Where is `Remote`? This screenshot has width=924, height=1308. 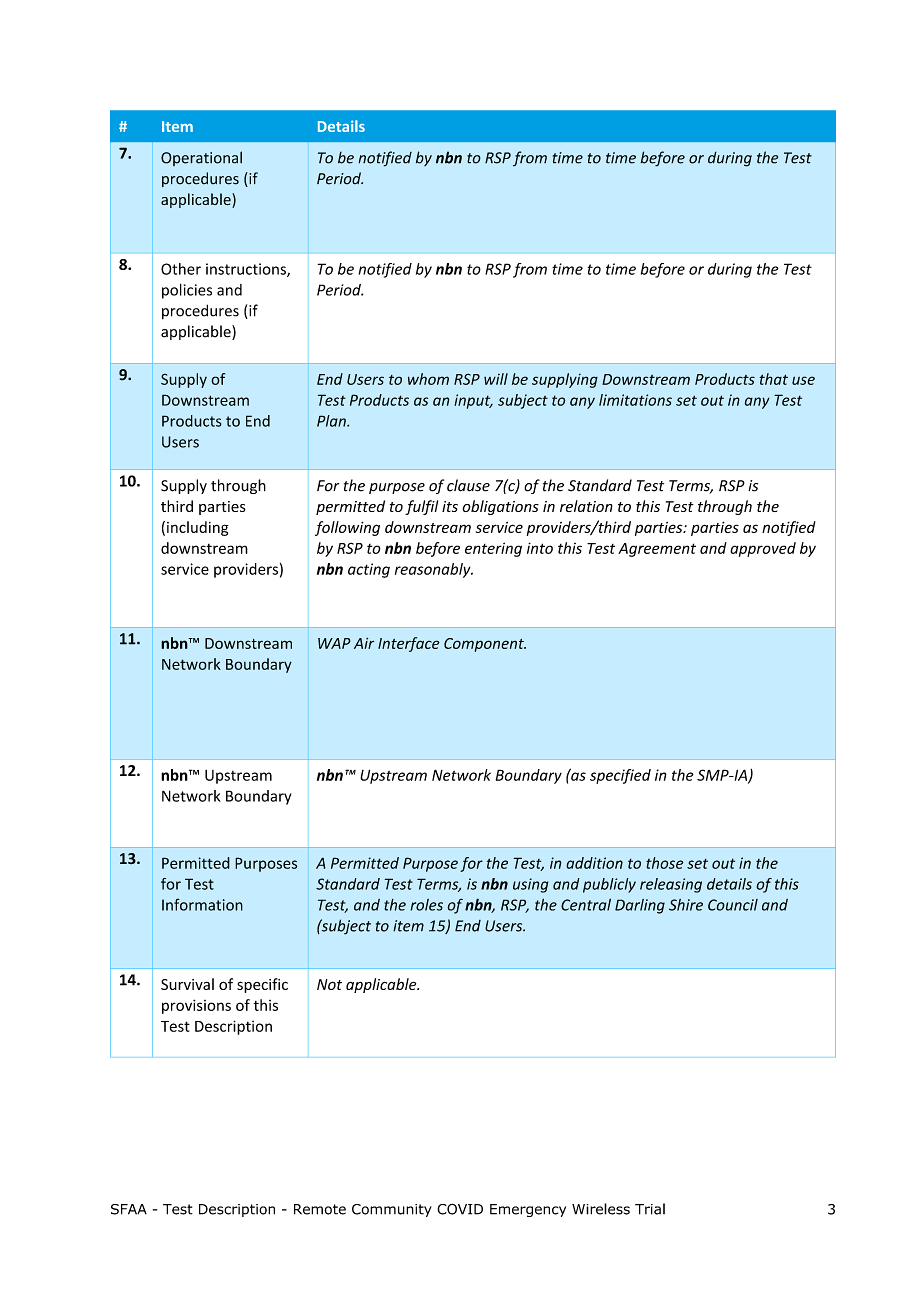 Remote is located at coordinates (320, 1209).
